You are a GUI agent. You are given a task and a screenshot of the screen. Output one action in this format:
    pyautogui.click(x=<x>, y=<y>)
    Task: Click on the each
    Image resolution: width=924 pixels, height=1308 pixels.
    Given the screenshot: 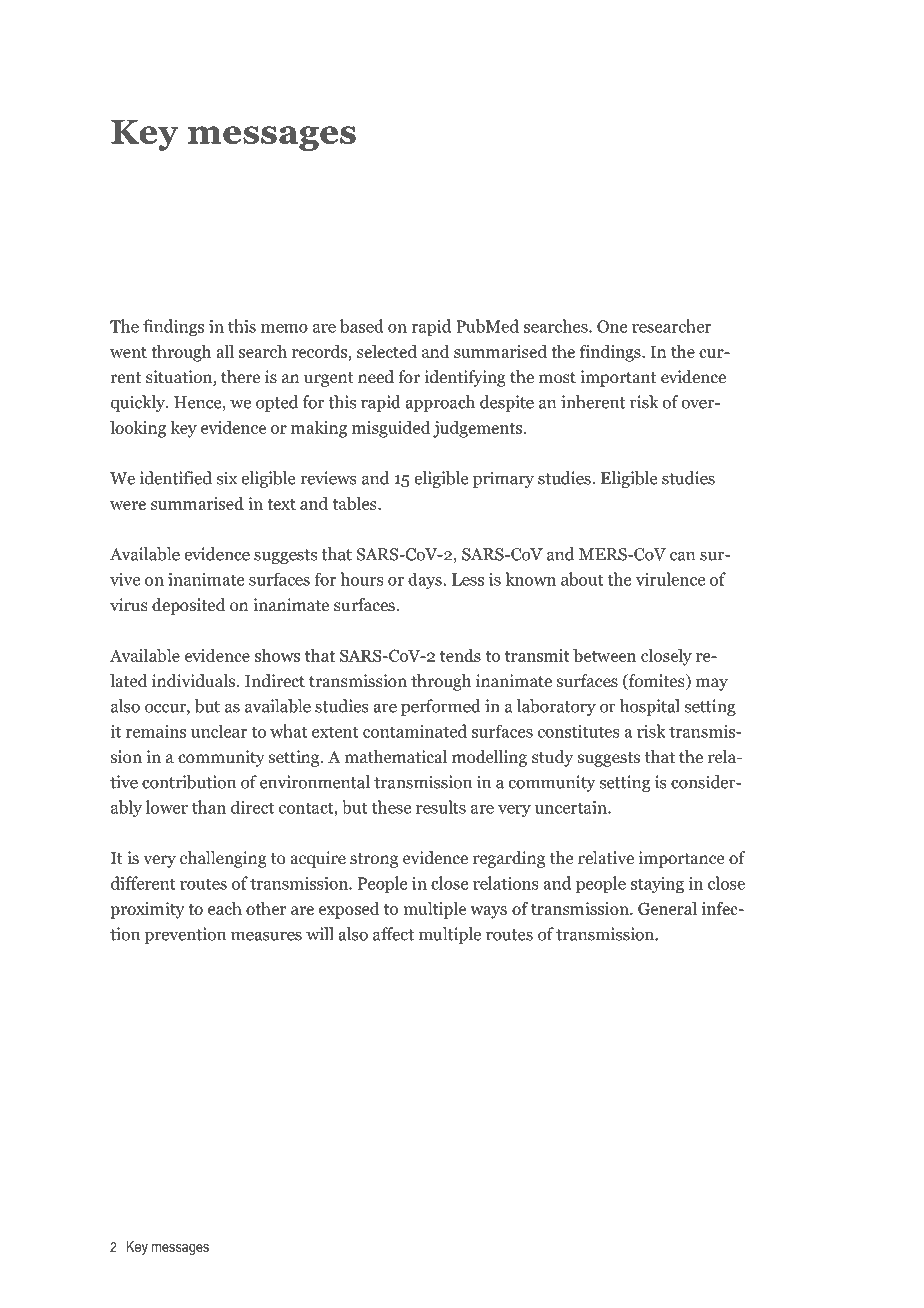 What is the action you would take?
    pyautogui.click(x=225, y=908)
